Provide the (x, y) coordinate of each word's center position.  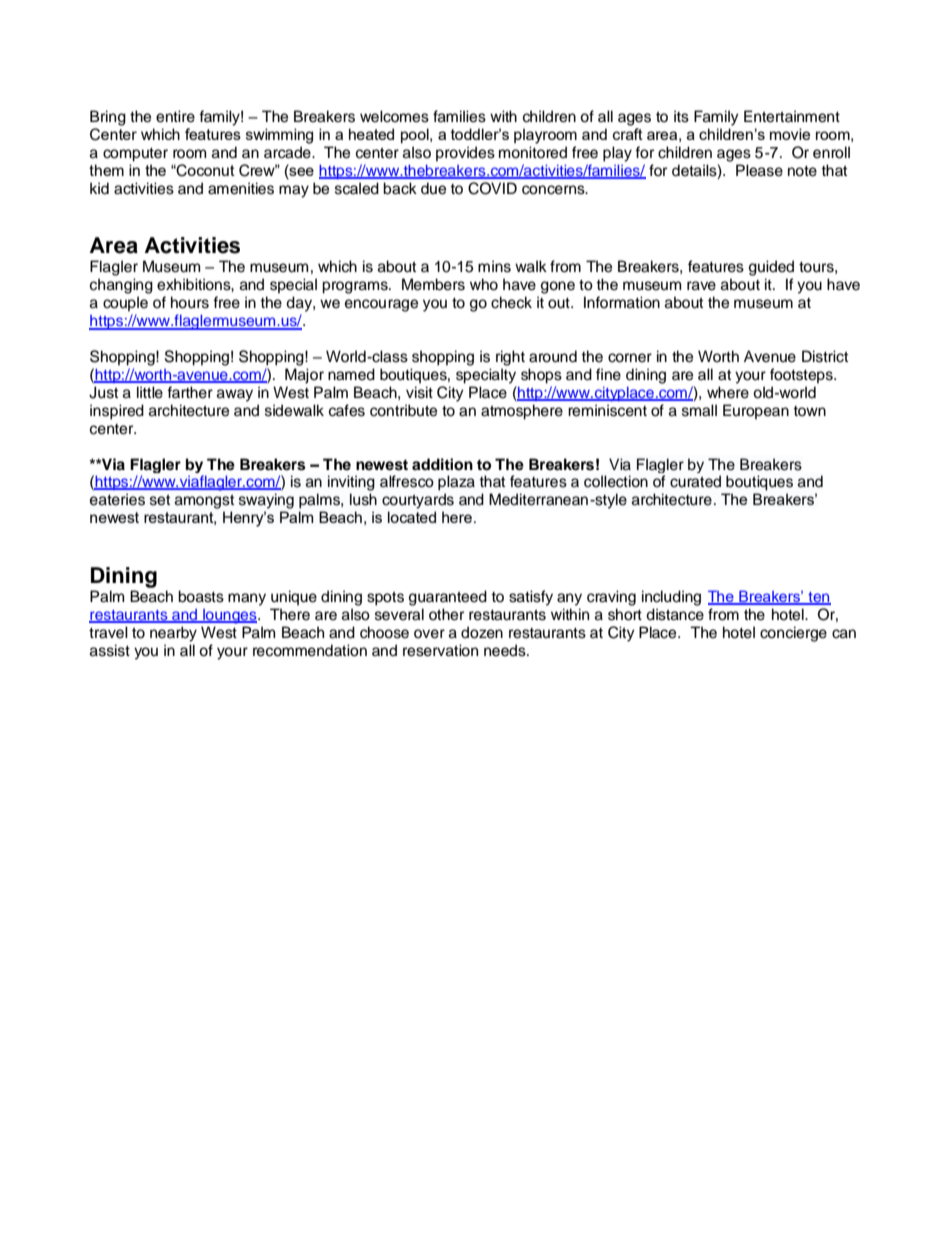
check (511, 302)
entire (175, 116)
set (160, 500)
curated (695, 481)
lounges (230, 616)
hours (190, 302)
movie (790, 134)
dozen (482, 632)
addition (442, 464)
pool (416, 135)
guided (771, 268)
